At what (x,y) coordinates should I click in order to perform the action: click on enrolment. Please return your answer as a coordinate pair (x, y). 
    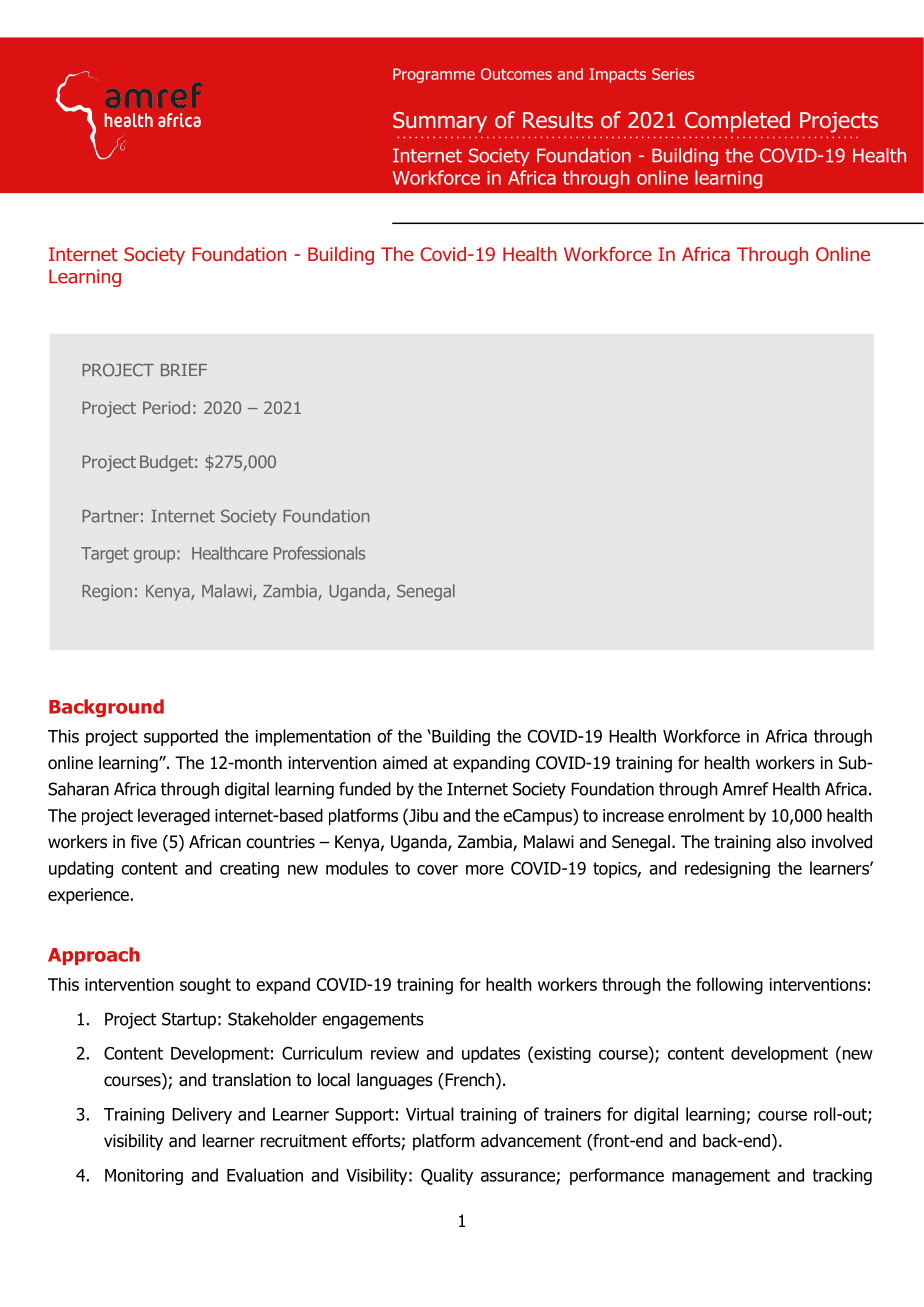
    Looking at the image, I should click on (706, 815).
